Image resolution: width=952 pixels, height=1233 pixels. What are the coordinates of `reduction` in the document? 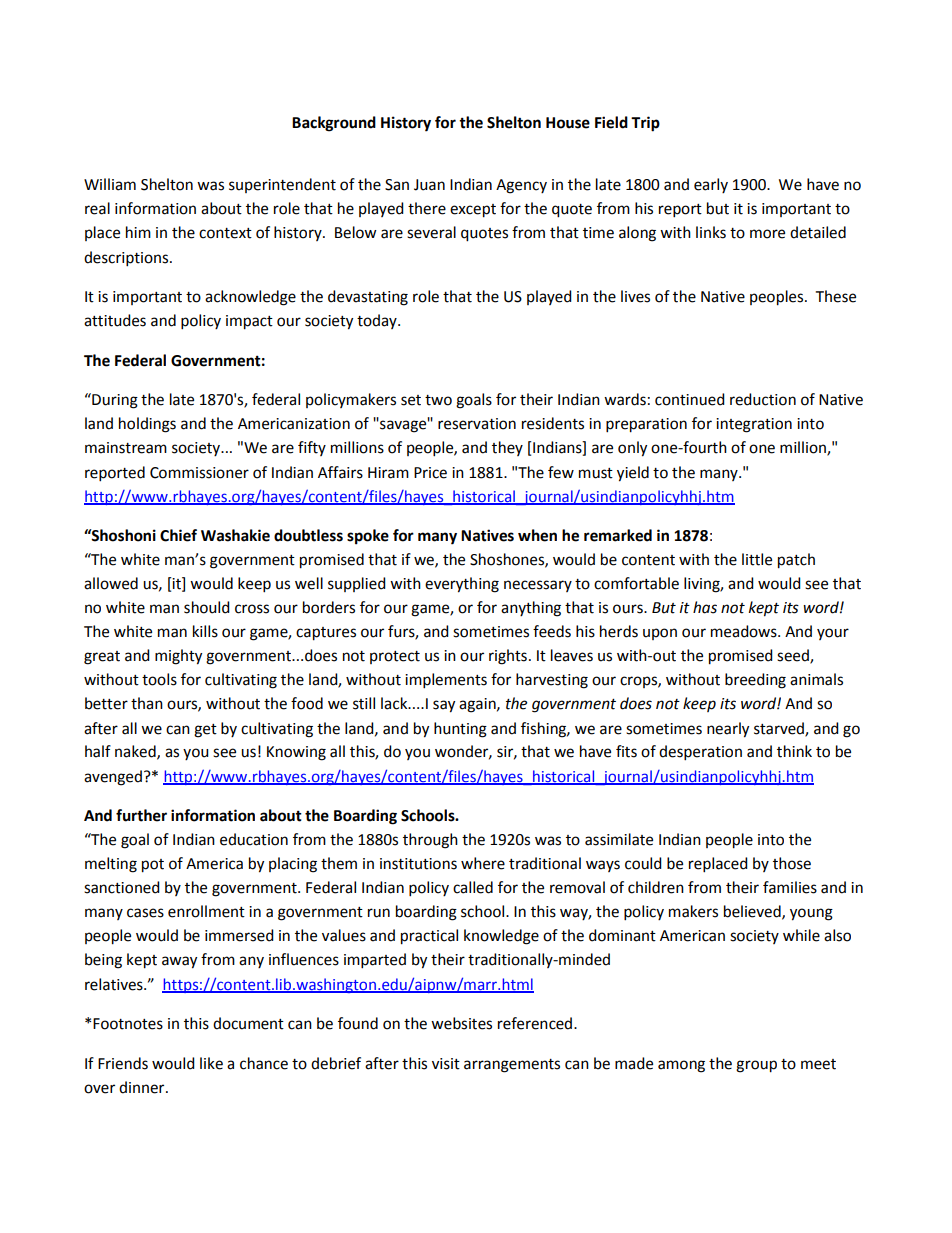 It's located at (763, 399).
